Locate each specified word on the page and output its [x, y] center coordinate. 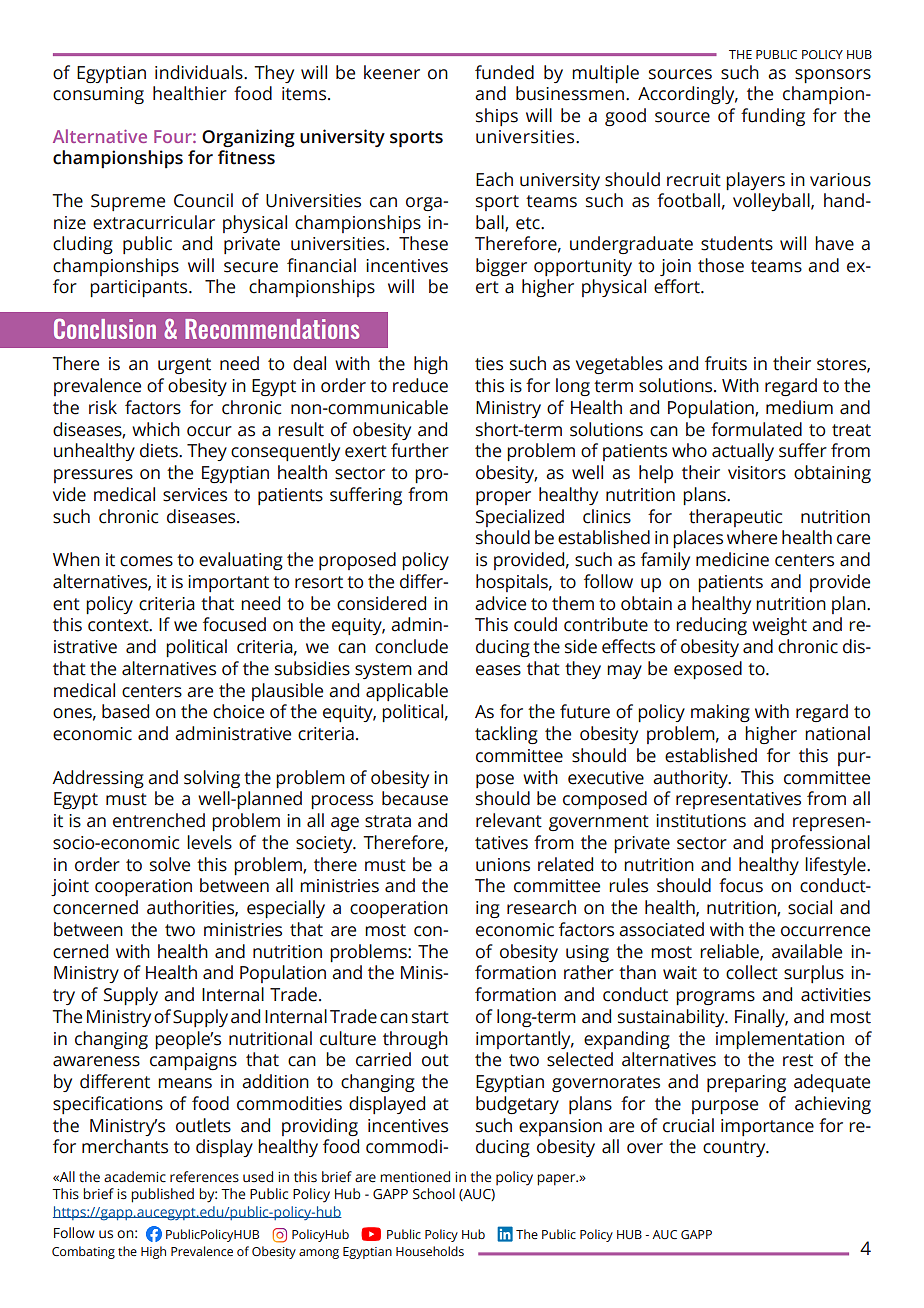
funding [773, 117]
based [125, 711]
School [434, 1194]
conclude [411, 646]
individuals [200, 72]
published [162, 1195]
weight [779, 626]
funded [504, 72]
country [735, 1149]
